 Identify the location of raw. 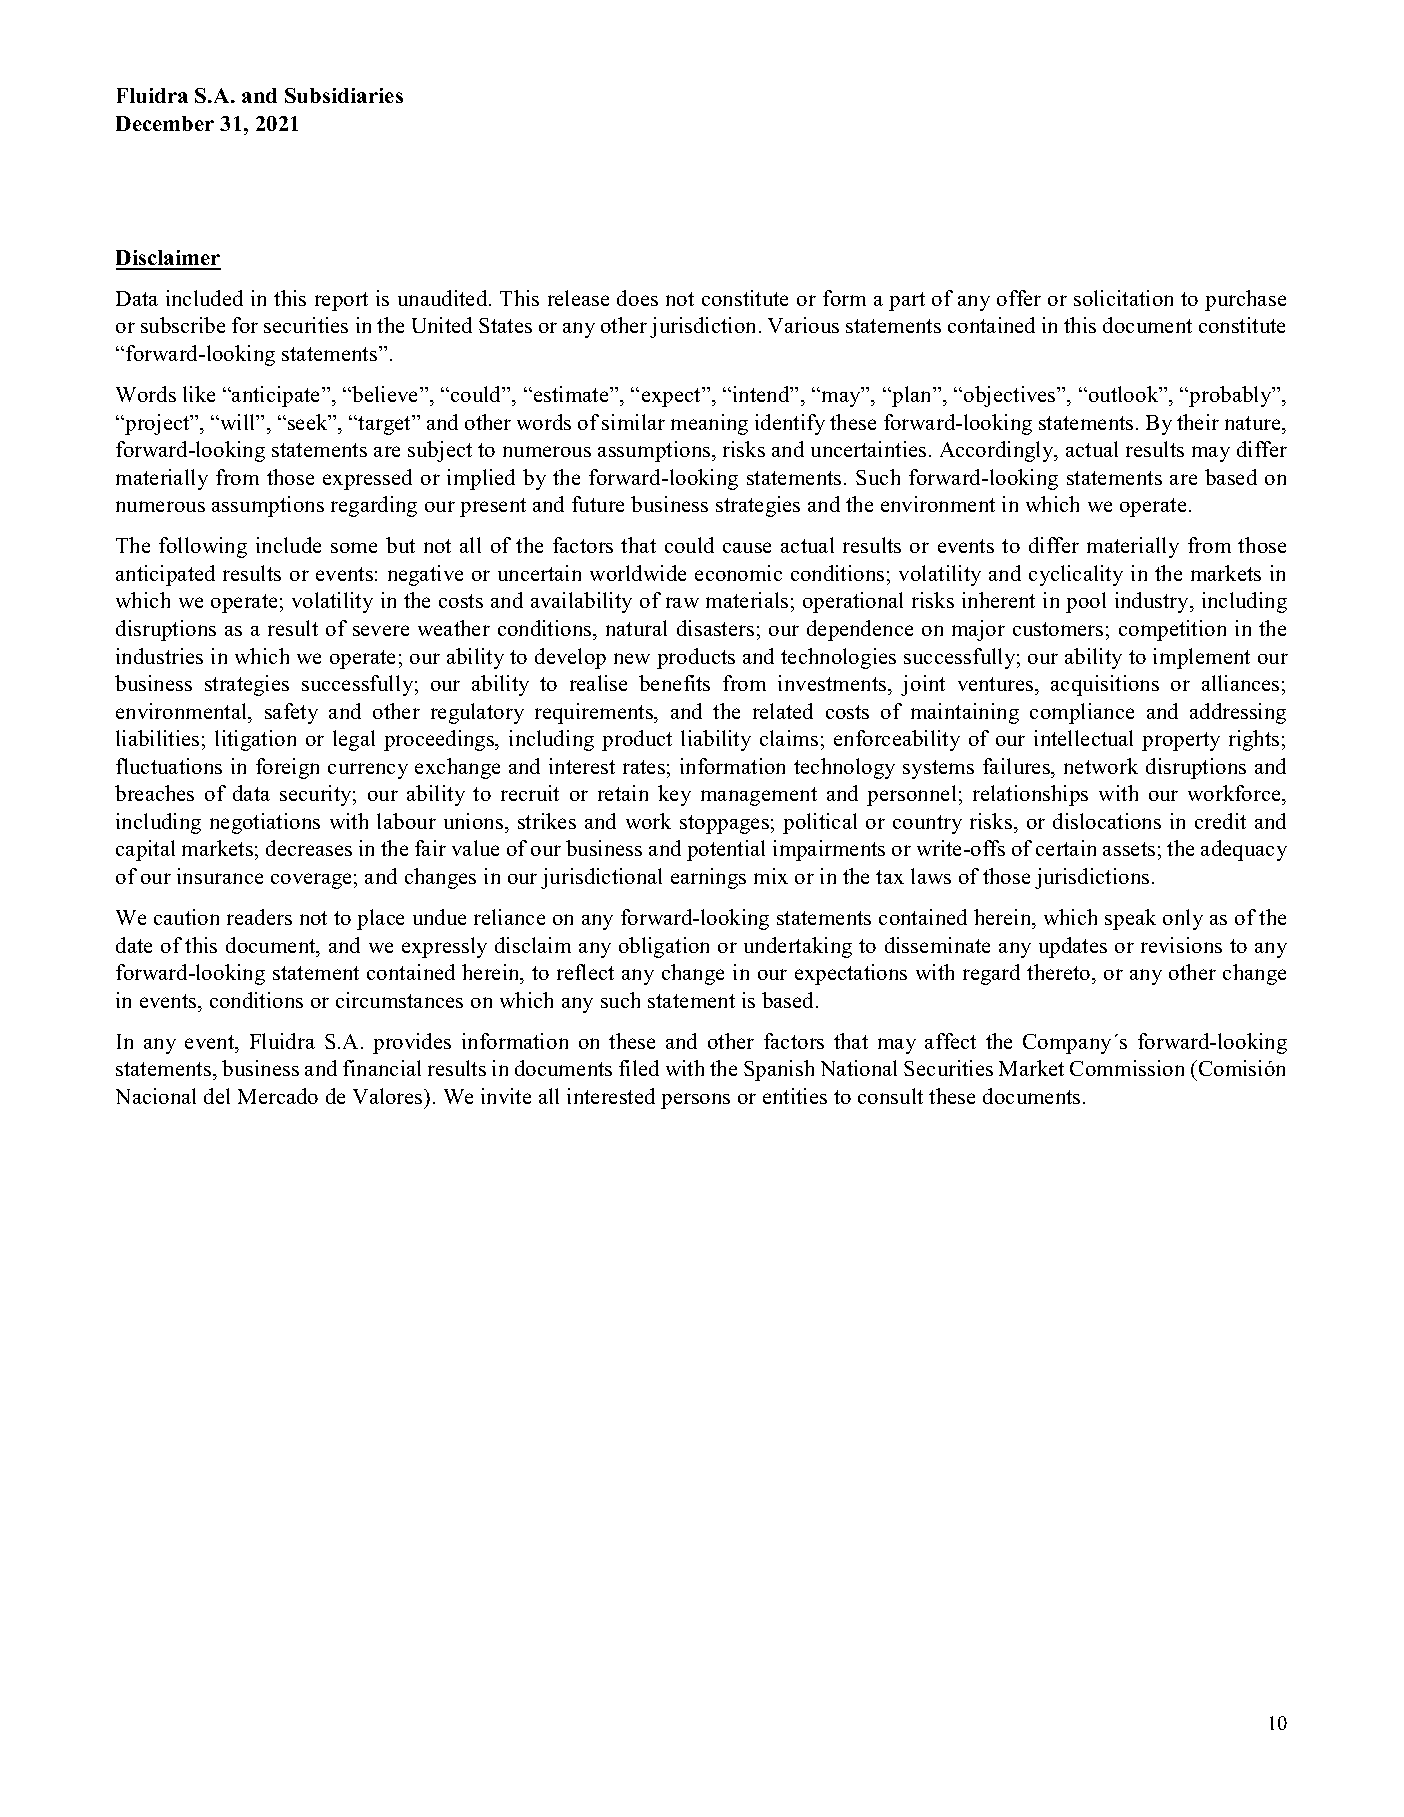
(682, 602).
